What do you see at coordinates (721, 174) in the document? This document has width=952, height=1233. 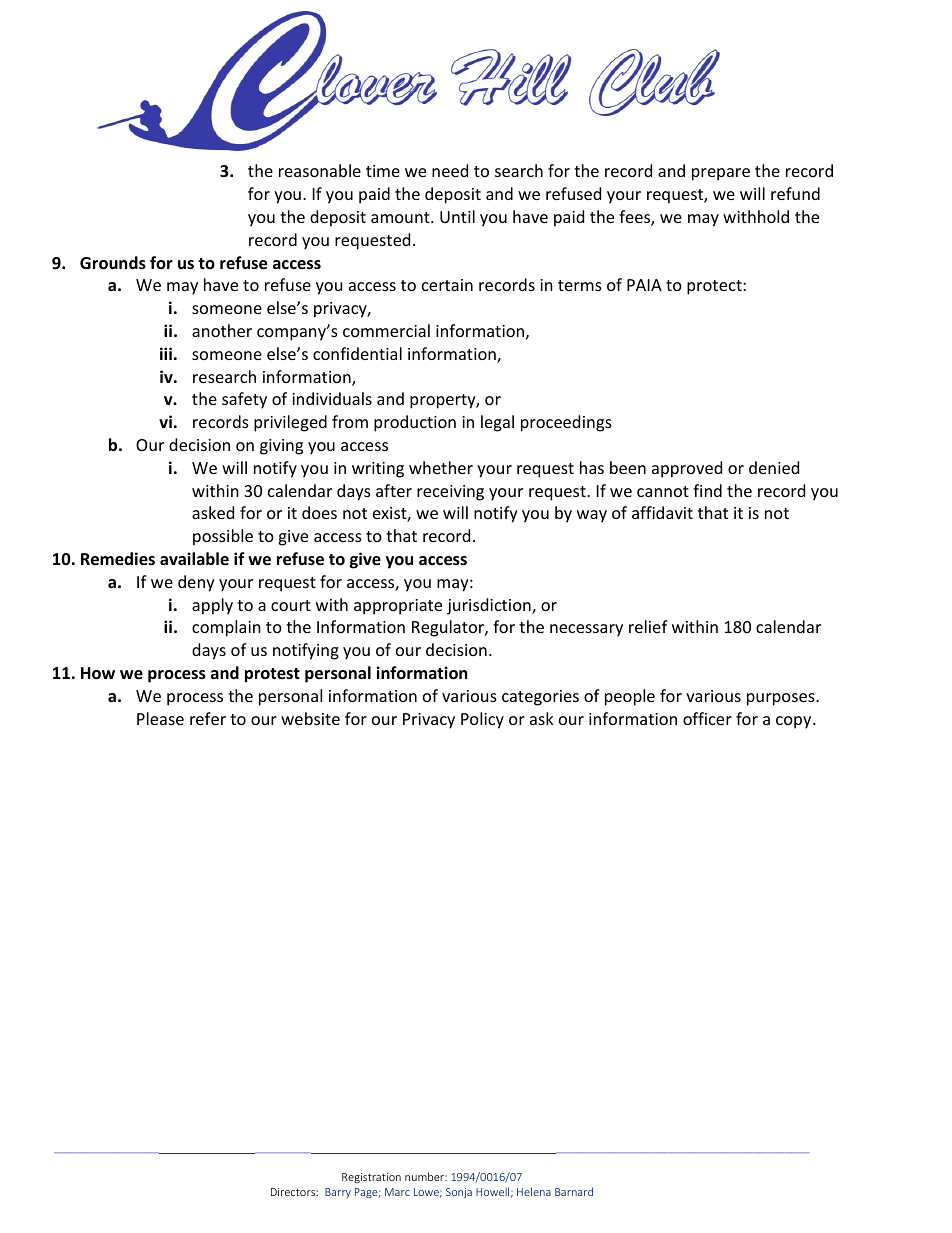 I see `prepare` at bounding box center [721, 174].
